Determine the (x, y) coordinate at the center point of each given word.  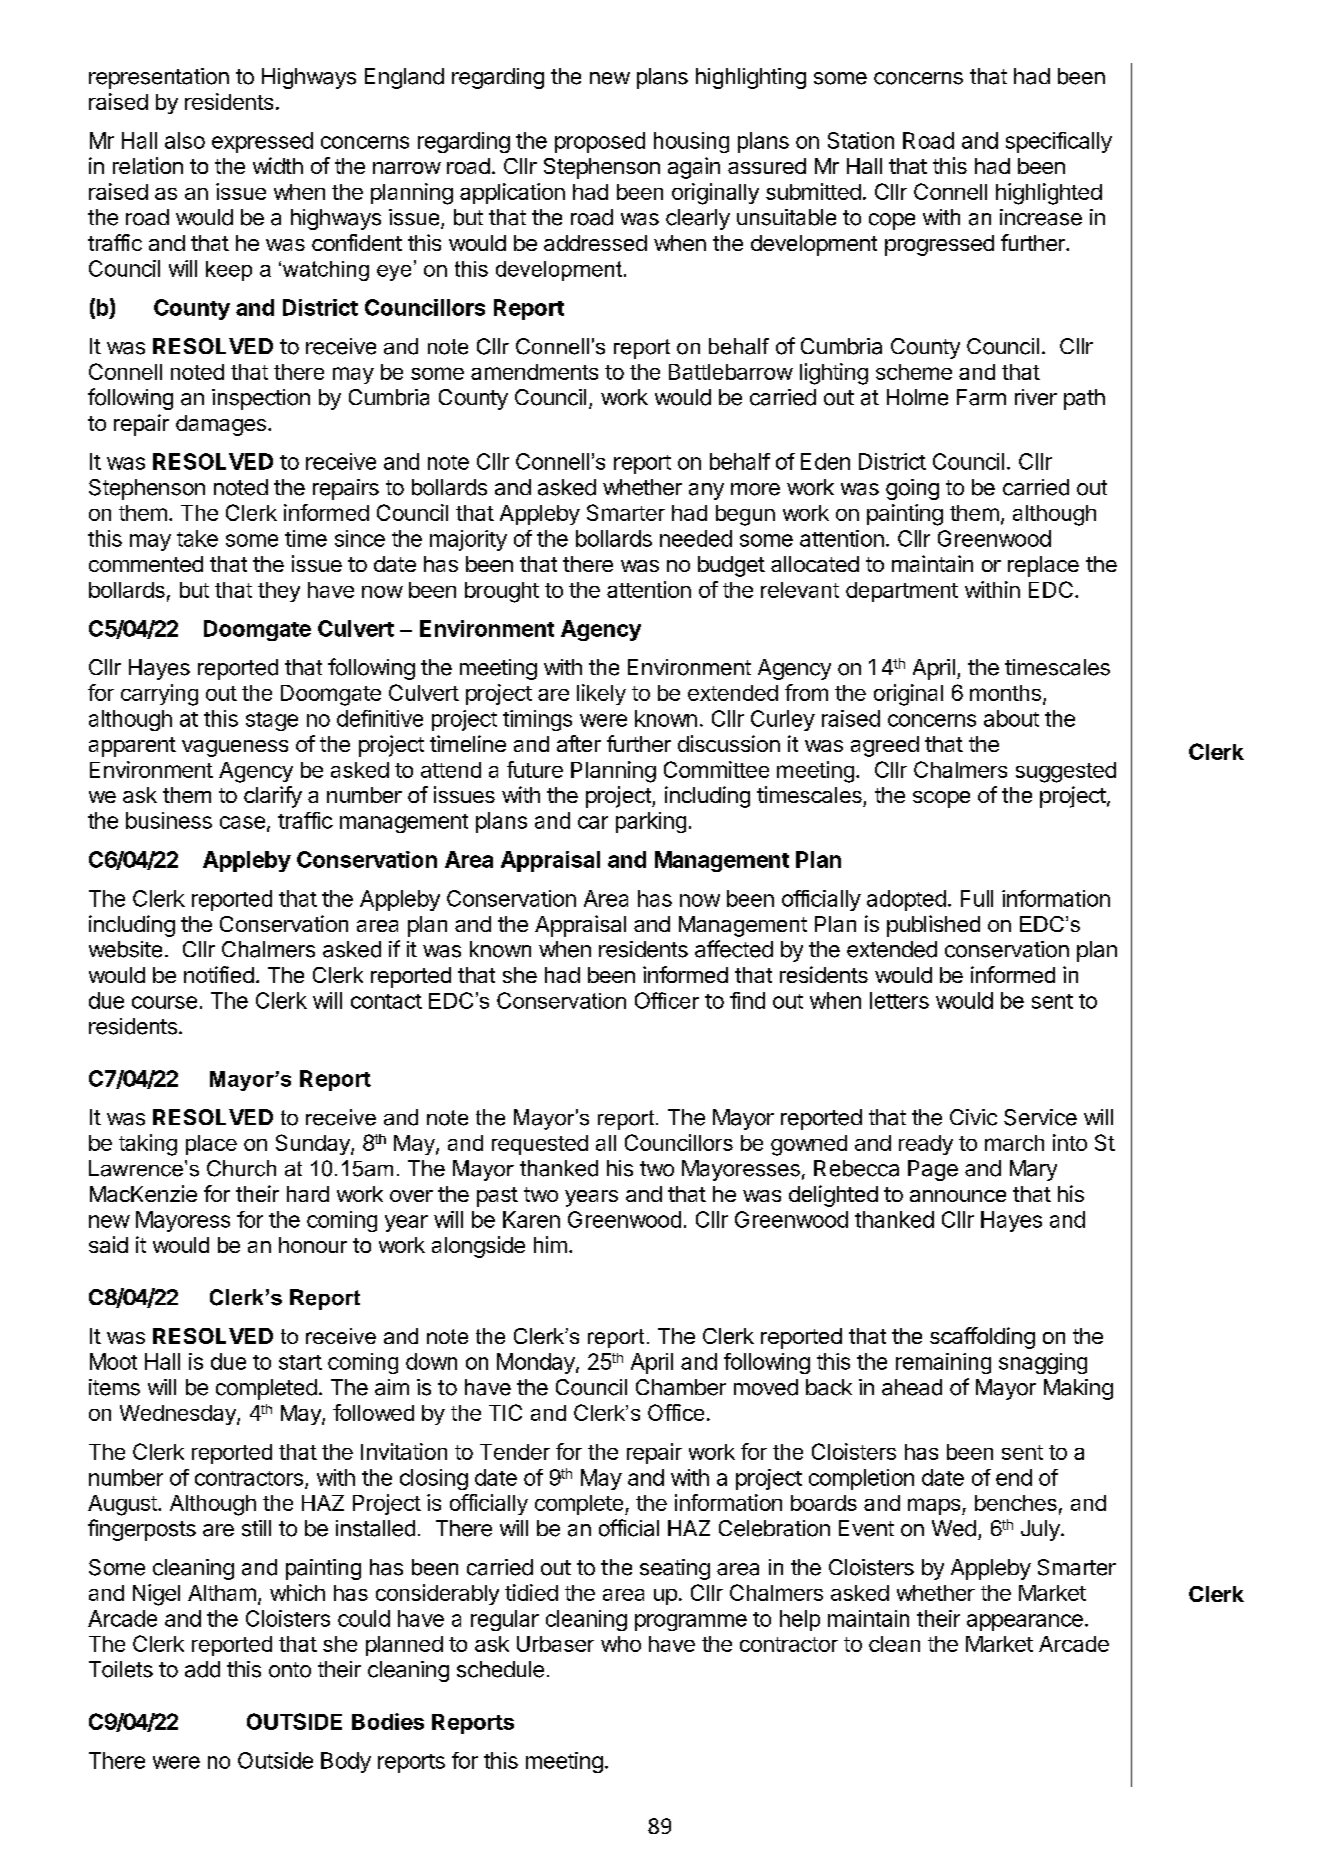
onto (290, 1670)
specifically (1059, 142)
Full (977, 898)
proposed (600, 142)
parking (651, 822)
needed (696, 538)
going (912, 489)
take (197, 538)
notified (219, 974)
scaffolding (982, 1338)
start (300, 1362)
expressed (262, 142)
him (550, 1244)
